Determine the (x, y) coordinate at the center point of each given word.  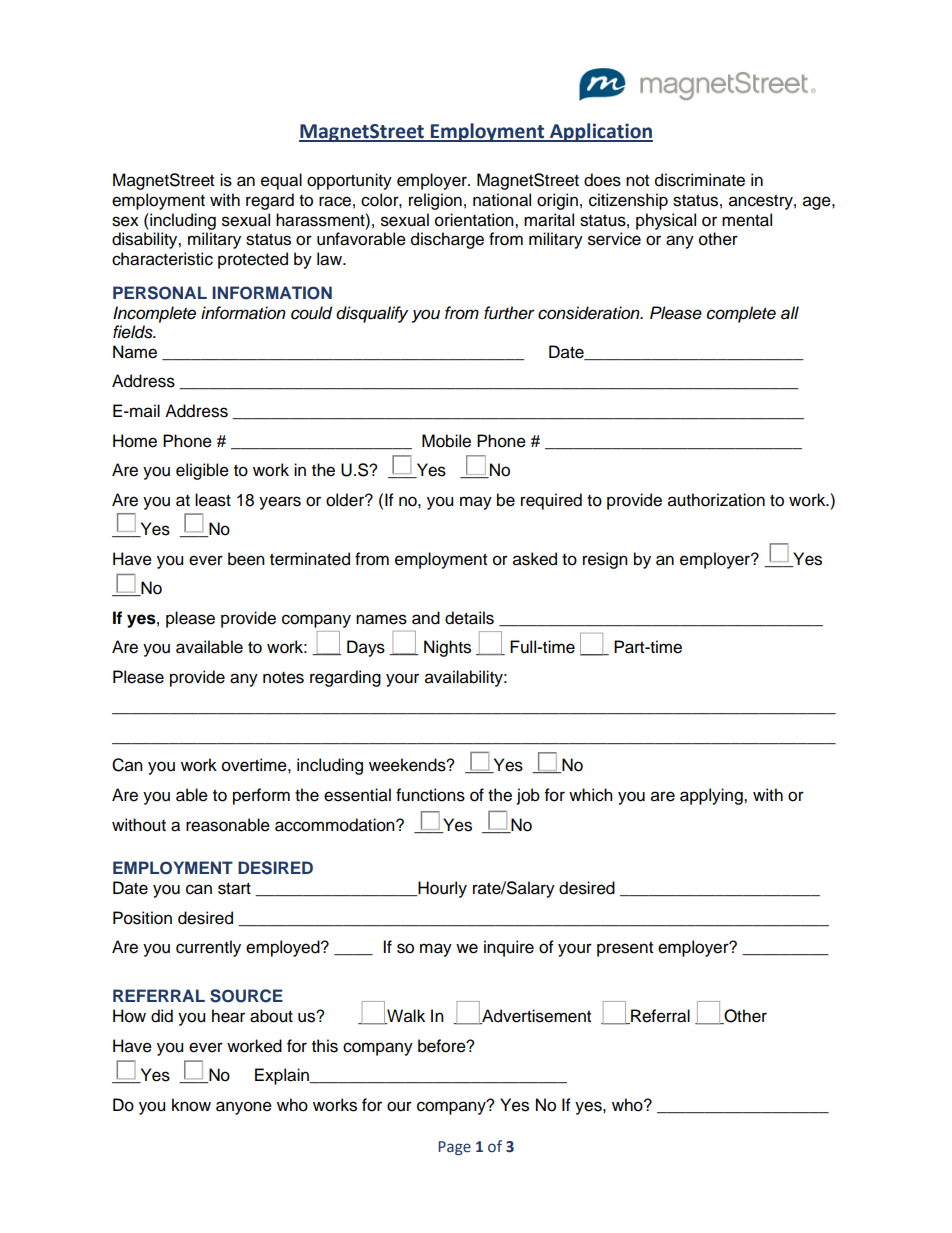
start (234, 889)
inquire (509, 948)
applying (712, 796)
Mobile (446, 441)
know (191, 1105)
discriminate (700, 180)
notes (283, 678)
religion (435, 201)
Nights (447, 648)
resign (605, 560)
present (625, 949)
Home (135, 441)
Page (454, 1148)
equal (281, 181)
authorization (716, 500)
